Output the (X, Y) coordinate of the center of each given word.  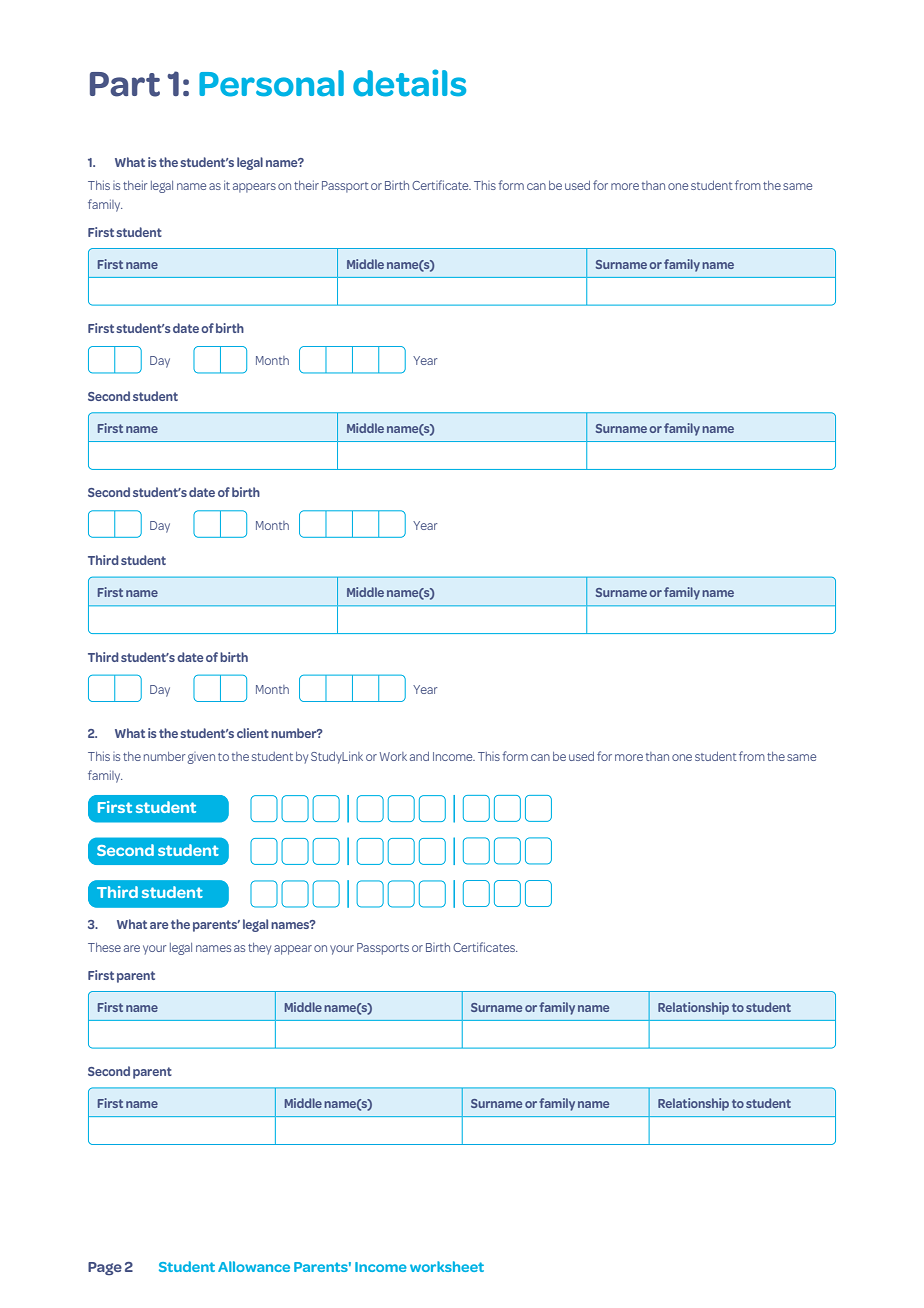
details (409, 83)
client (253, 733)
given (201, 758)
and (419, 756)
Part (125, 84)
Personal (271, 83)
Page (105, 1268)
